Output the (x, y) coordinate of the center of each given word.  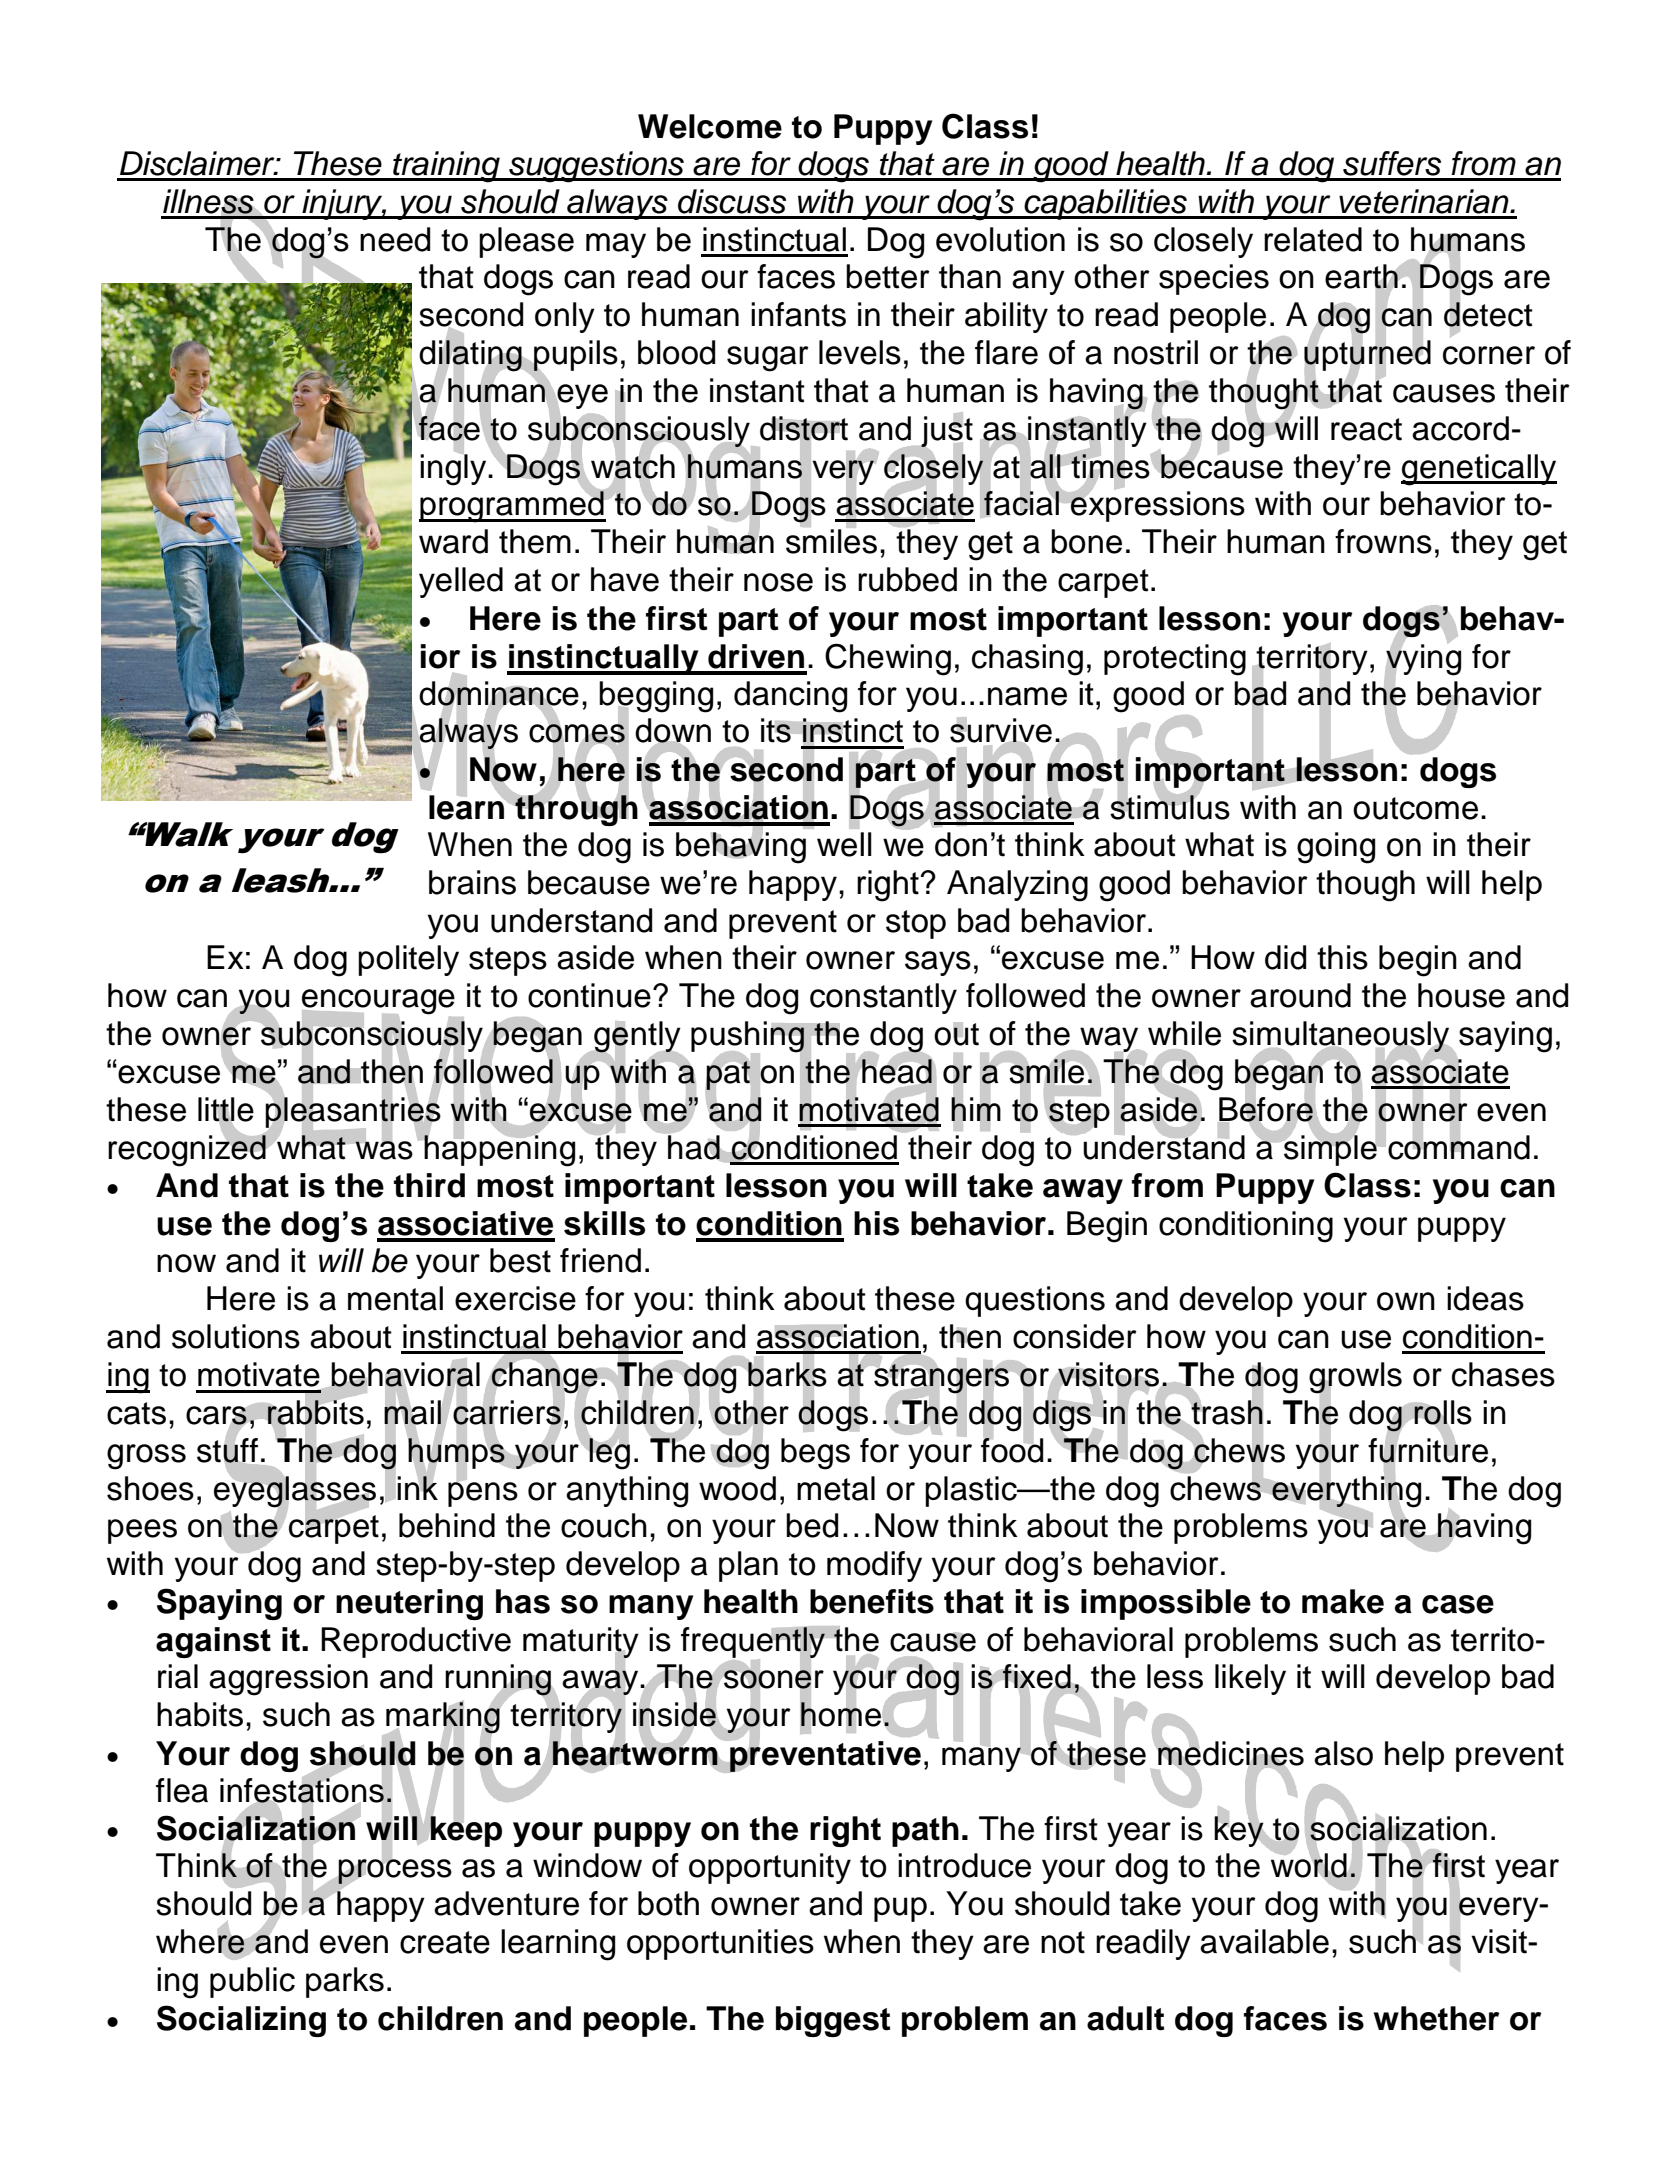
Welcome (710, 126)
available (1264, 1941)
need (395, 239)
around (1300, 995)
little (226, 1110)
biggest (833, 2021)
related (1313, 239)
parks (345, 1982)
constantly (883, 998)
